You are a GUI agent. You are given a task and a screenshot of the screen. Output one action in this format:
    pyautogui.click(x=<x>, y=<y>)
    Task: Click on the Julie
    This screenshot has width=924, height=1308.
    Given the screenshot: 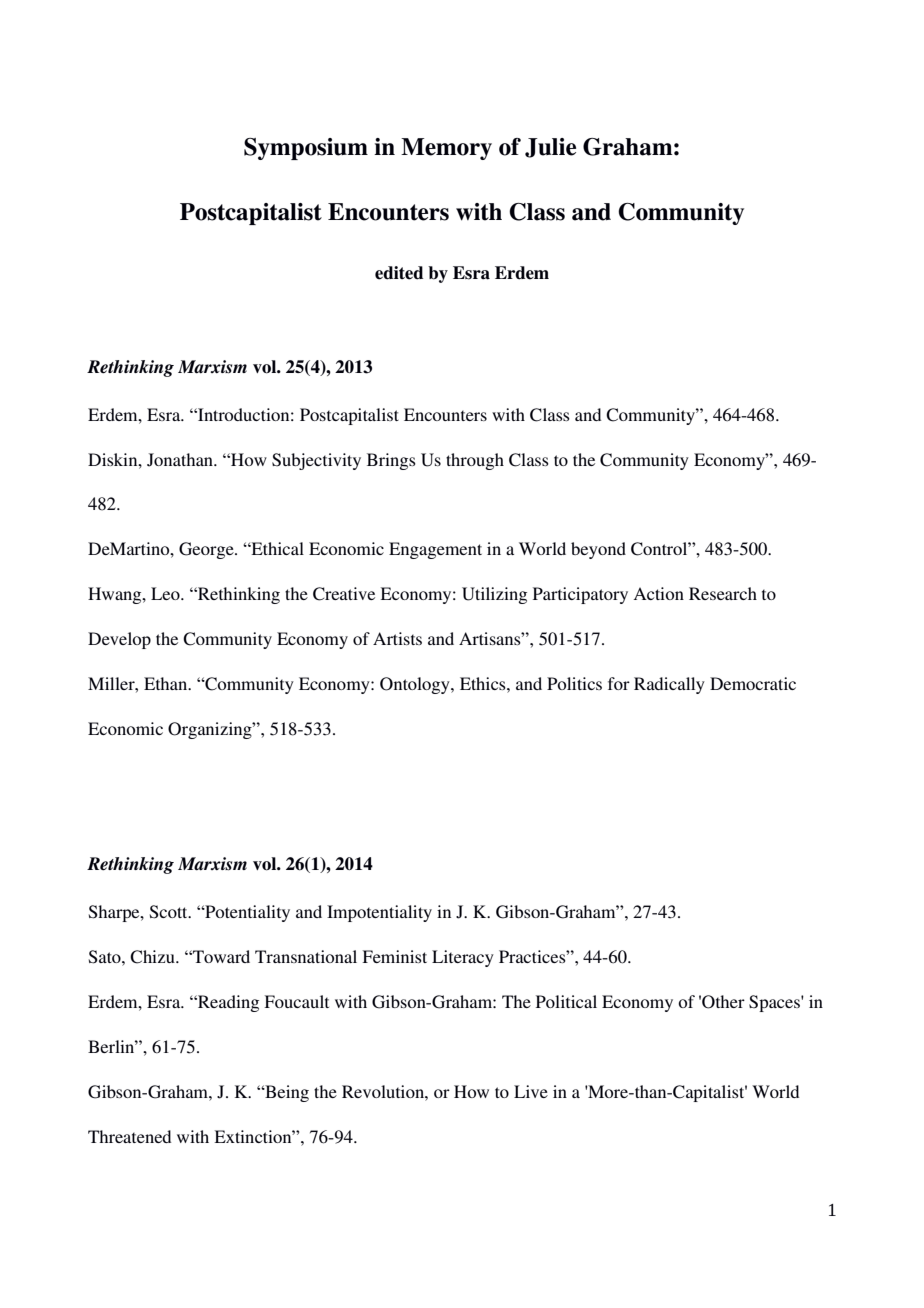 What is the action you would take?
    pyautogui.click(x=550, y=148)
